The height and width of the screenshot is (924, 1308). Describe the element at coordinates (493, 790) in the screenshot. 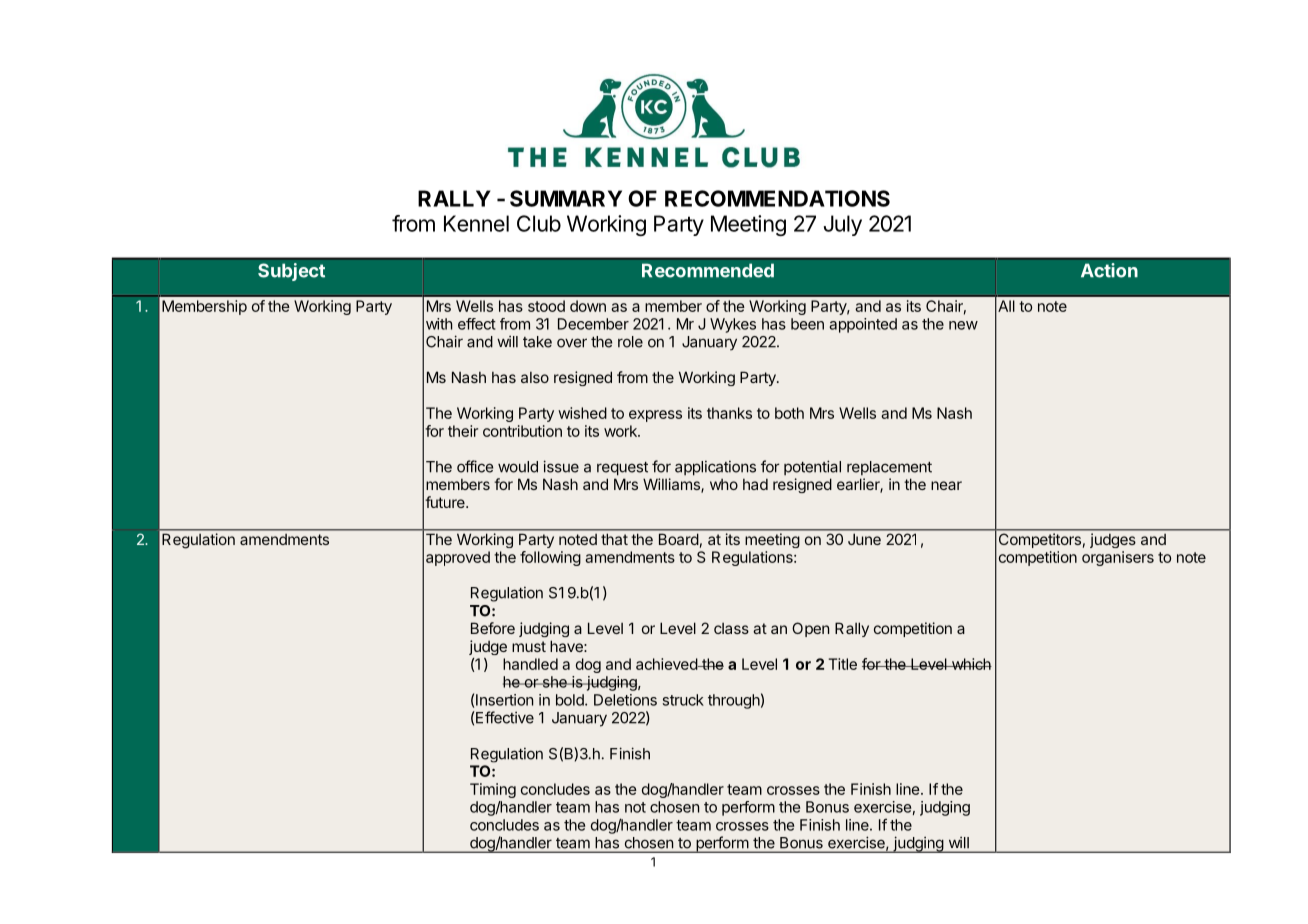

I see `Timing` at that location.
